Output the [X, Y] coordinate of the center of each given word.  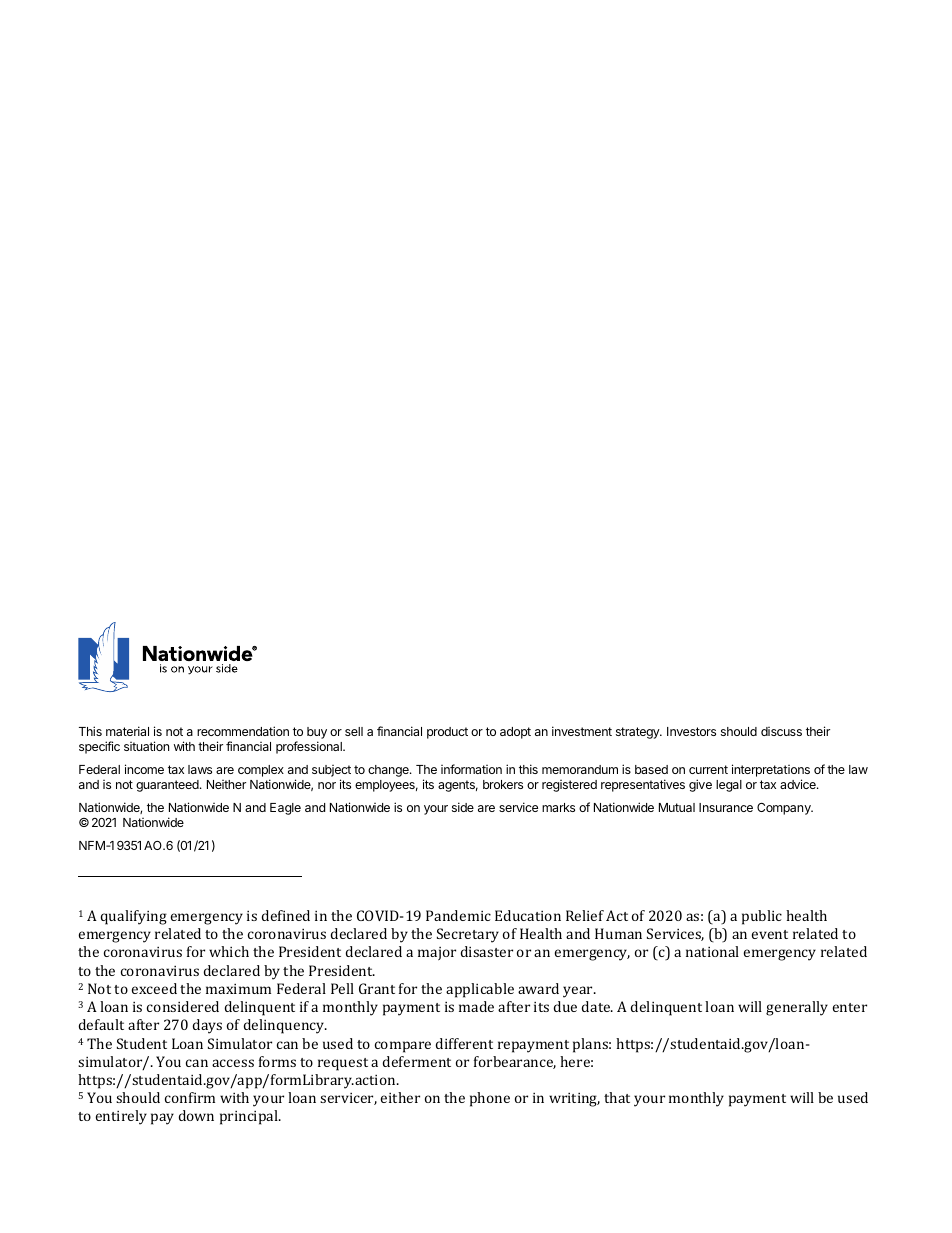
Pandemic [458, 915]
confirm [190, 1097]
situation [146, 746]
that [617, 1097]
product [447, 733]
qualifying [133, 917]
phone [490, 1099]
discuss [781, 731]
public [762, 917]
